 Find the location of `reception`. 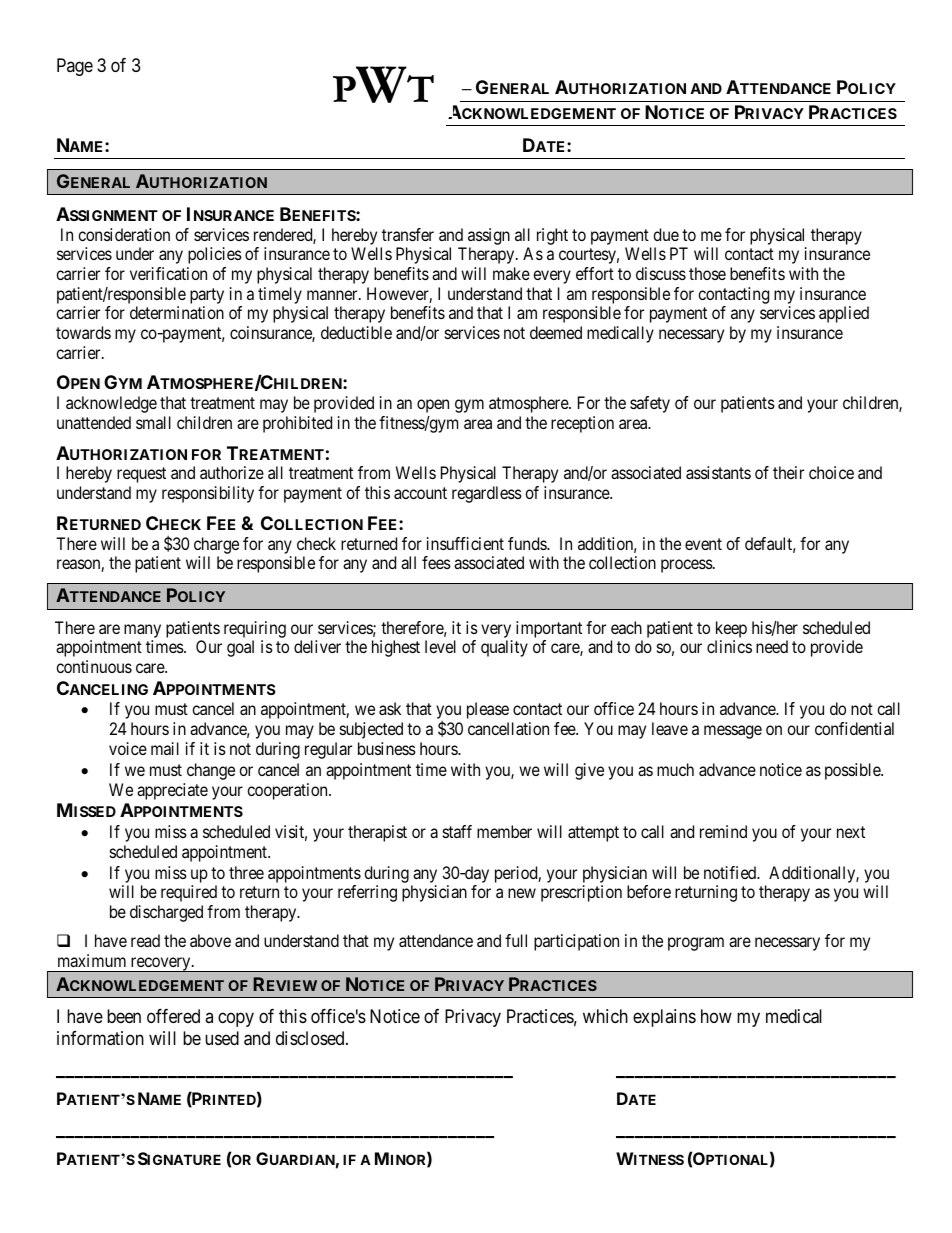

reception is located at coordinates (582, 424).
